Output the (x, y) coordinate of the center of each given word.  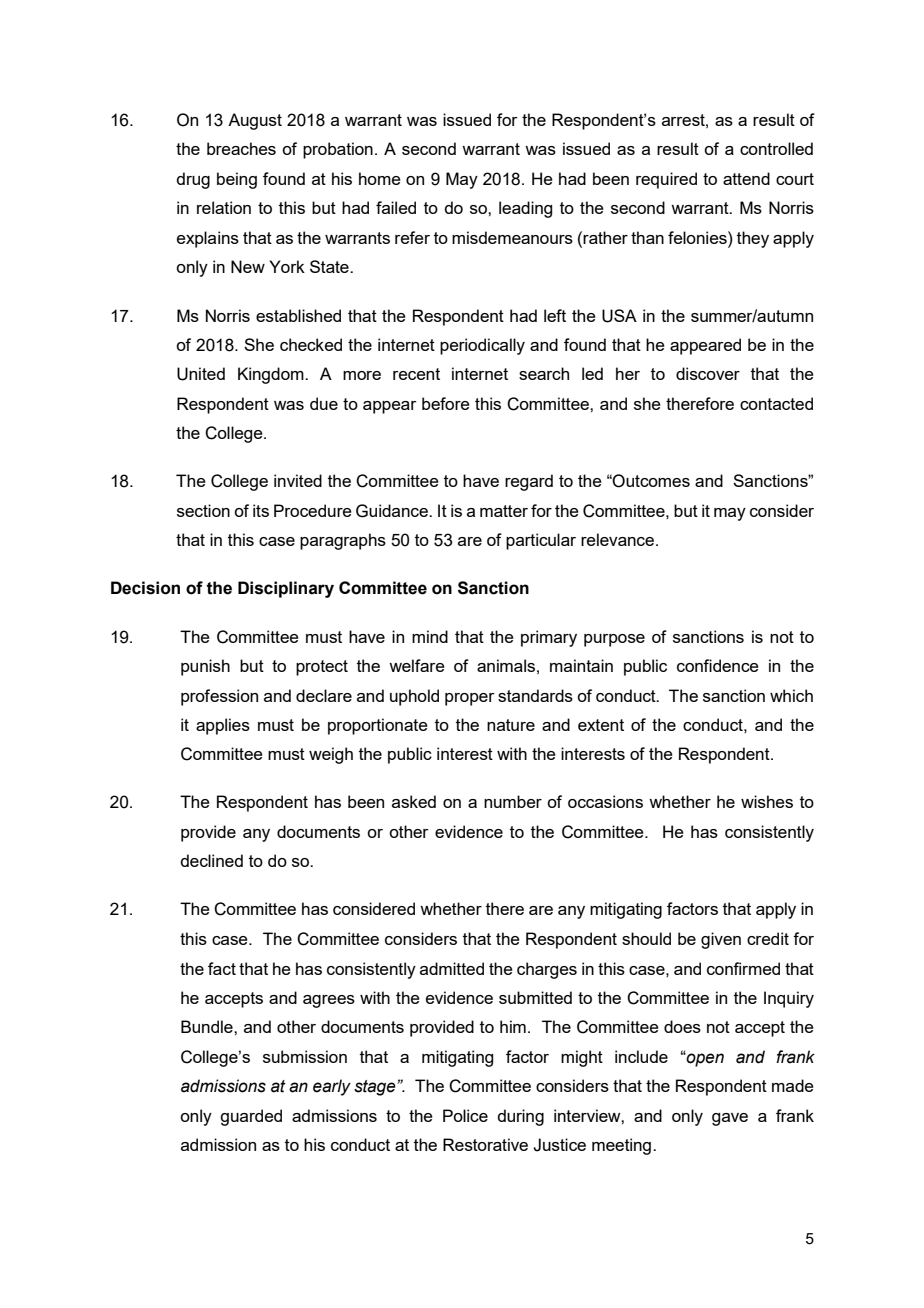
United (201, 374)
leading (525, 209)
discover (708, 373)
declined (211, 860)
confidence (718, 665)
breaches (241, 148)
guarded (251, 1117)
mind (430, 636)
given (721, 940)
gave (730, 1119)
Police (465, 1115)
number (513, 801)
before (446, 403)
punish (205, 667)
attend (746, 178)
